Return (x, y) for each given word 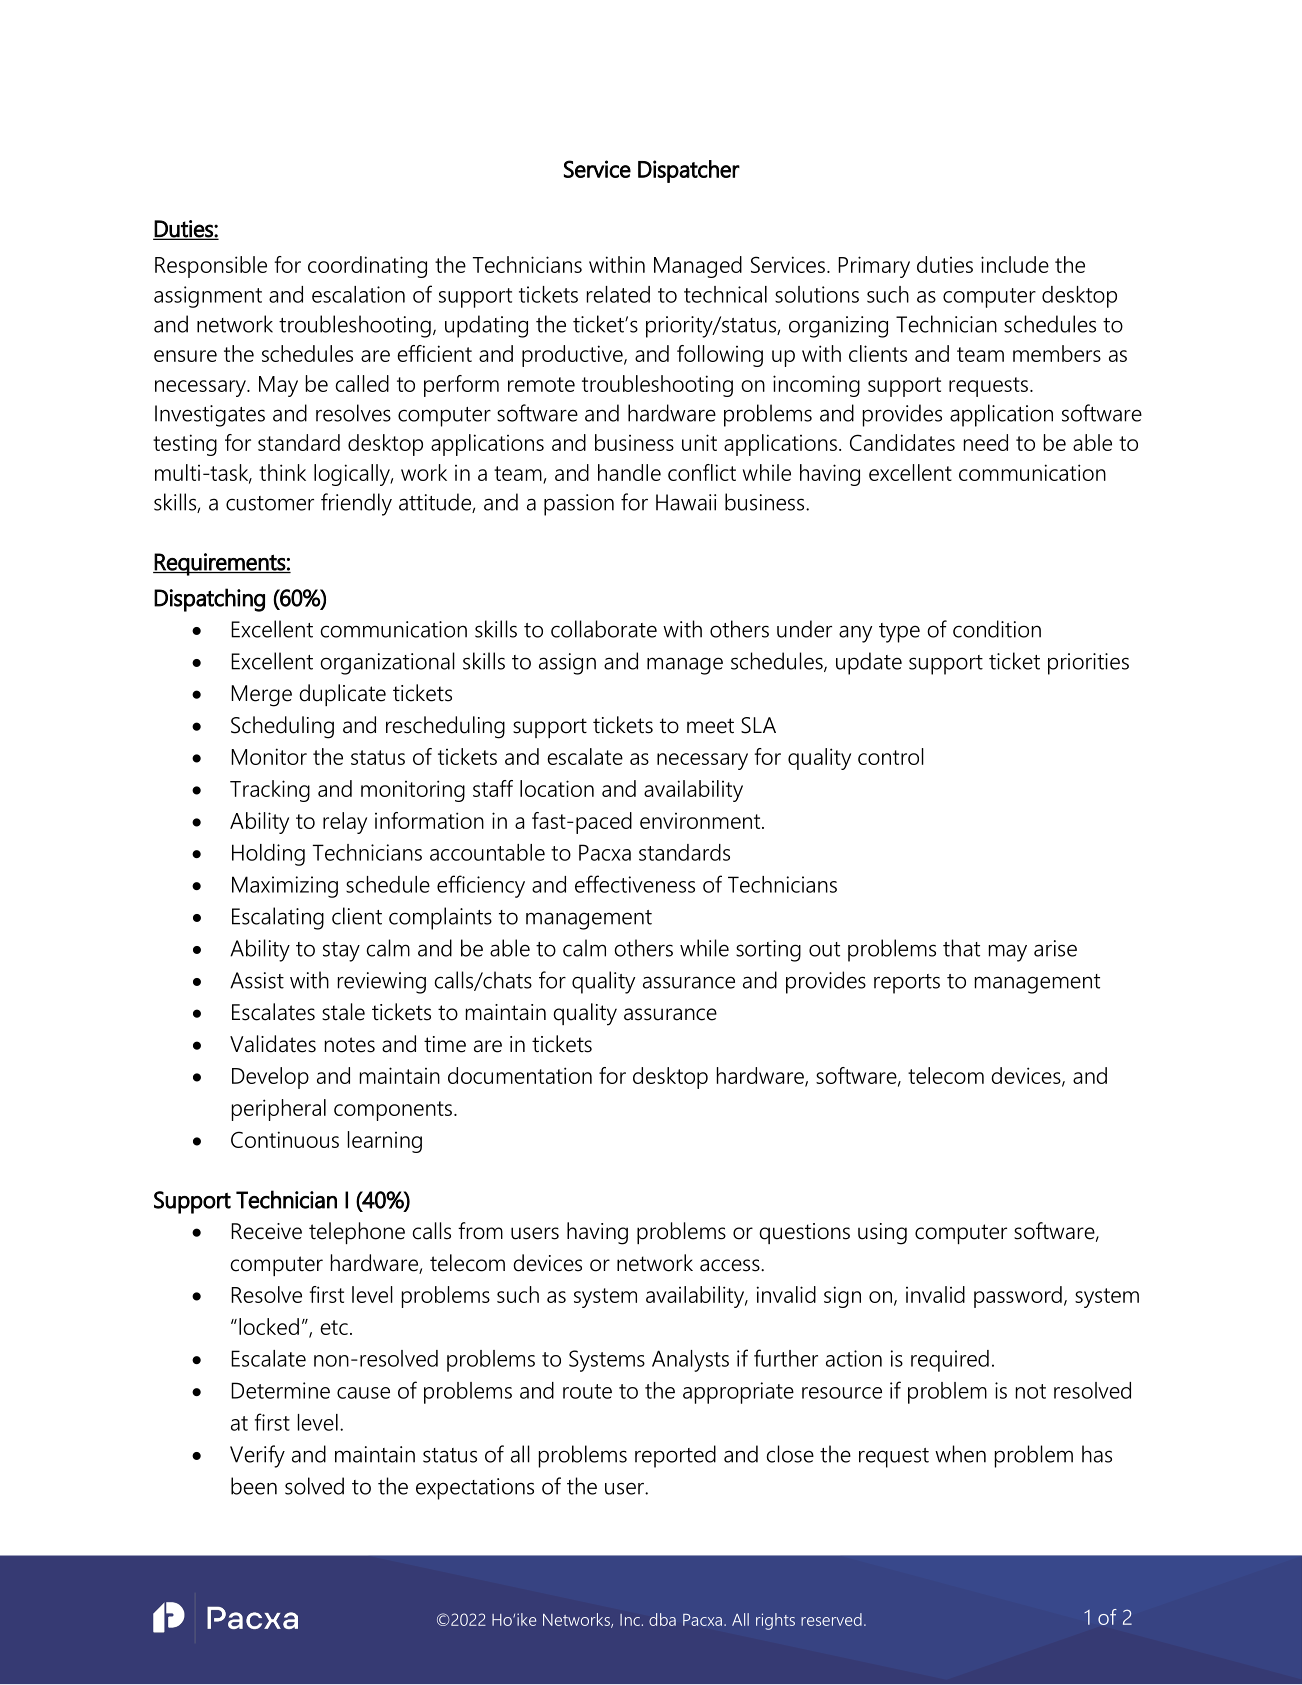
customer (270, 503)
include (1015, 264)
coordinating (367, 267)
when (960, 1454)
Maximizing (285, 887)
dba (662, 1619)
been (254, 1486)
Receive (266, 1231)
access (731, 1265)
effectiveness (635, 884)
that (961, 948)
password (1018, 1297)
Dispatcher (689, 171)
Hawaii (686, 502)
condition (997, 629)
